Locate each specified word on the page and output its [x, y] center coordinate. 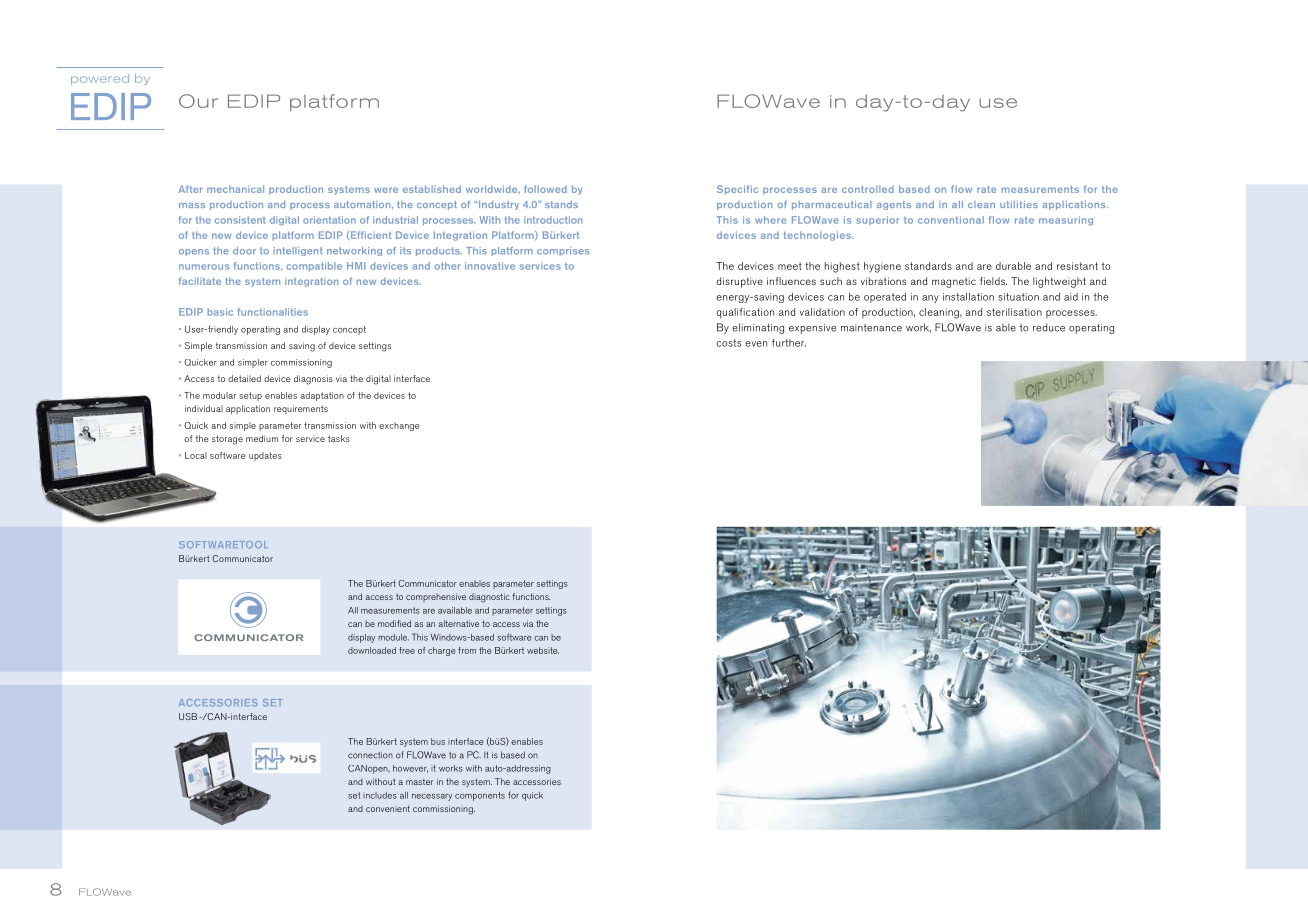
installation [968, 297]
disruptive [739, 282]
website [543, 650]
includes [380, 795]
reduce [1049, 327]
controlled [868, 189]
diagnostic [489, 598]
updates [265, 456]
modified [394, 623]
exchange [399, 426]
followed [545, 189]
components [480, 796]
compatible [314, 266]
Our [198, 101]
